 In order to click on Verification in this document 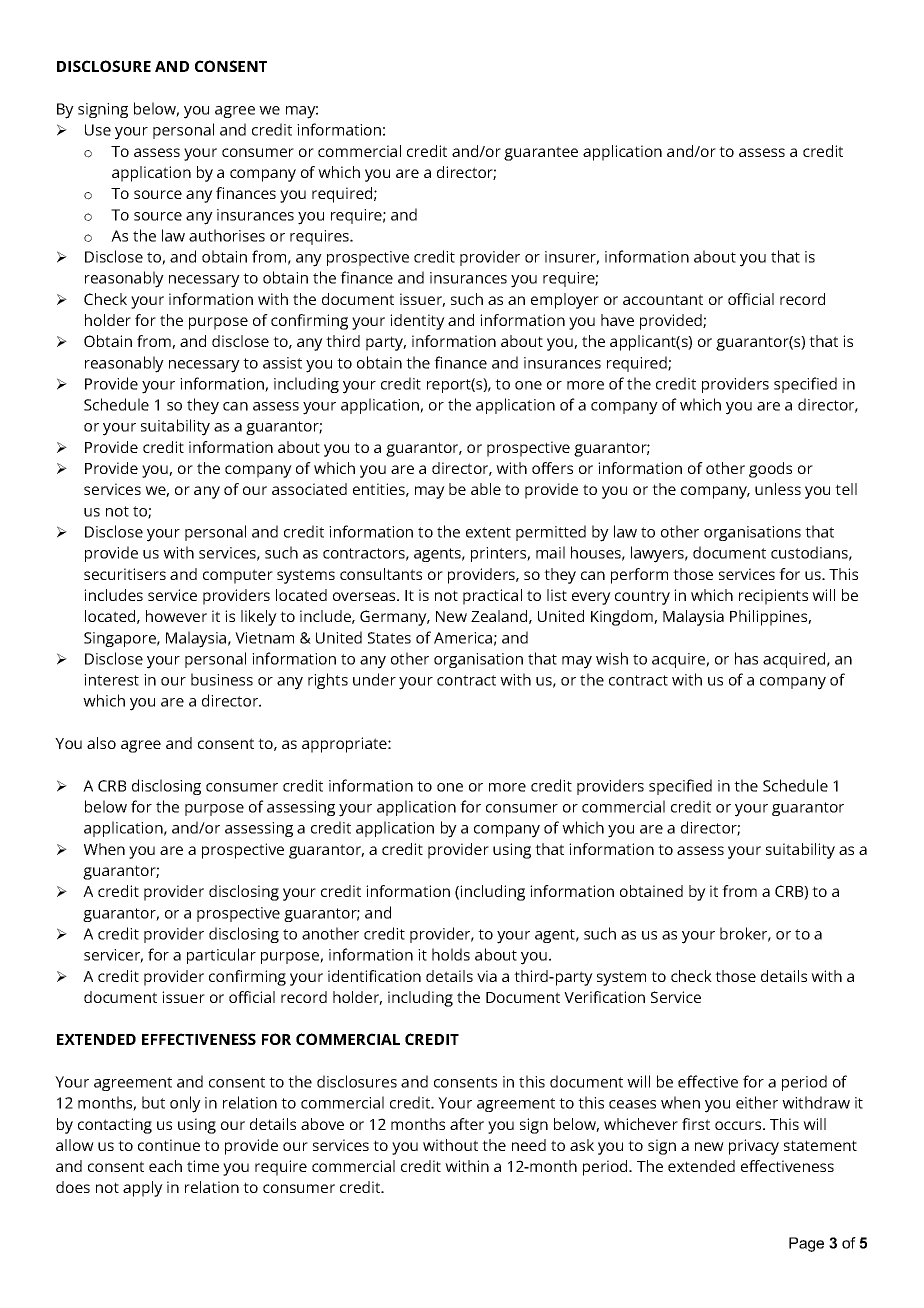, I will do `click(604, 997)`.
